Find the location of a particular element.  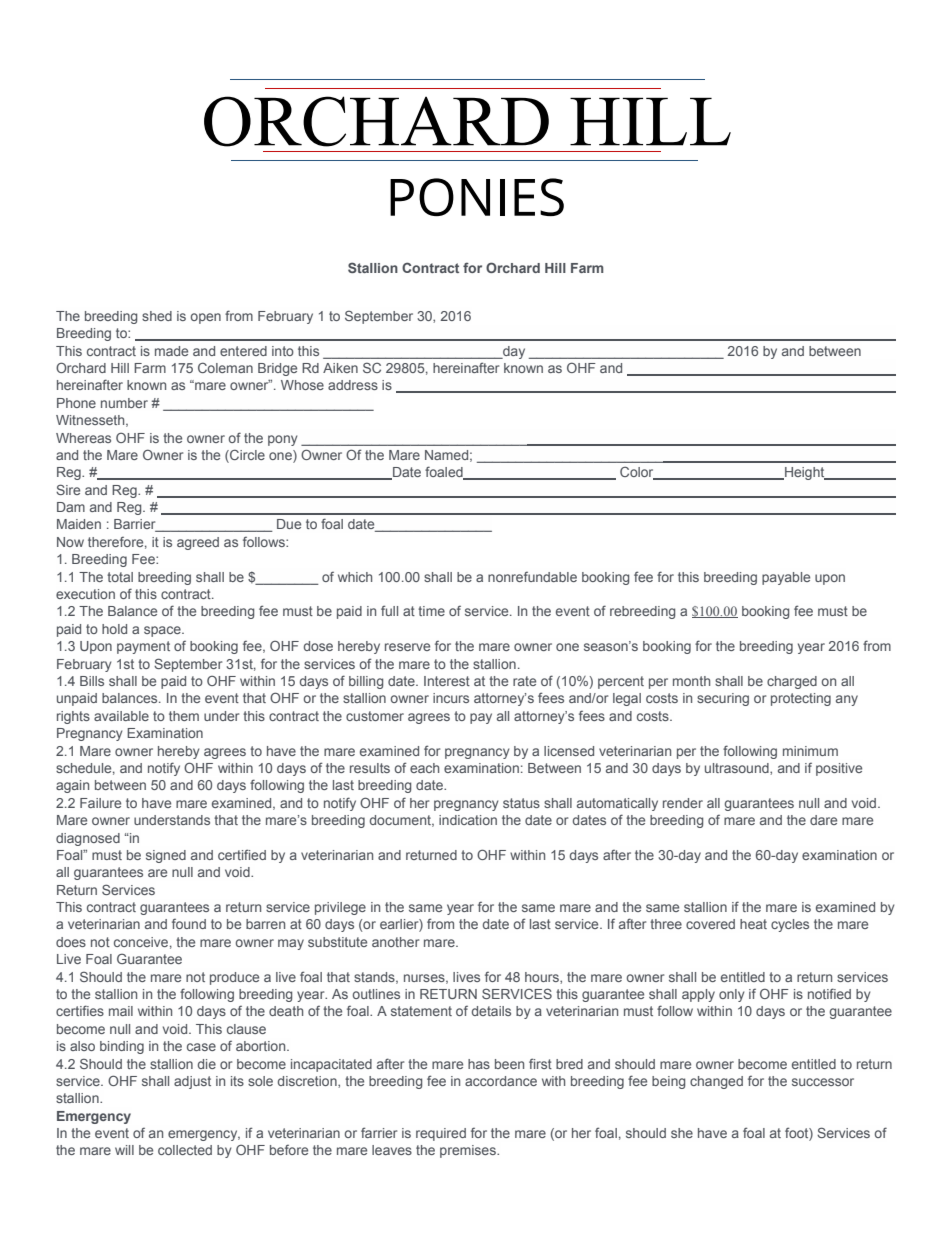

PONIES is located at coordinates (477, 197).
